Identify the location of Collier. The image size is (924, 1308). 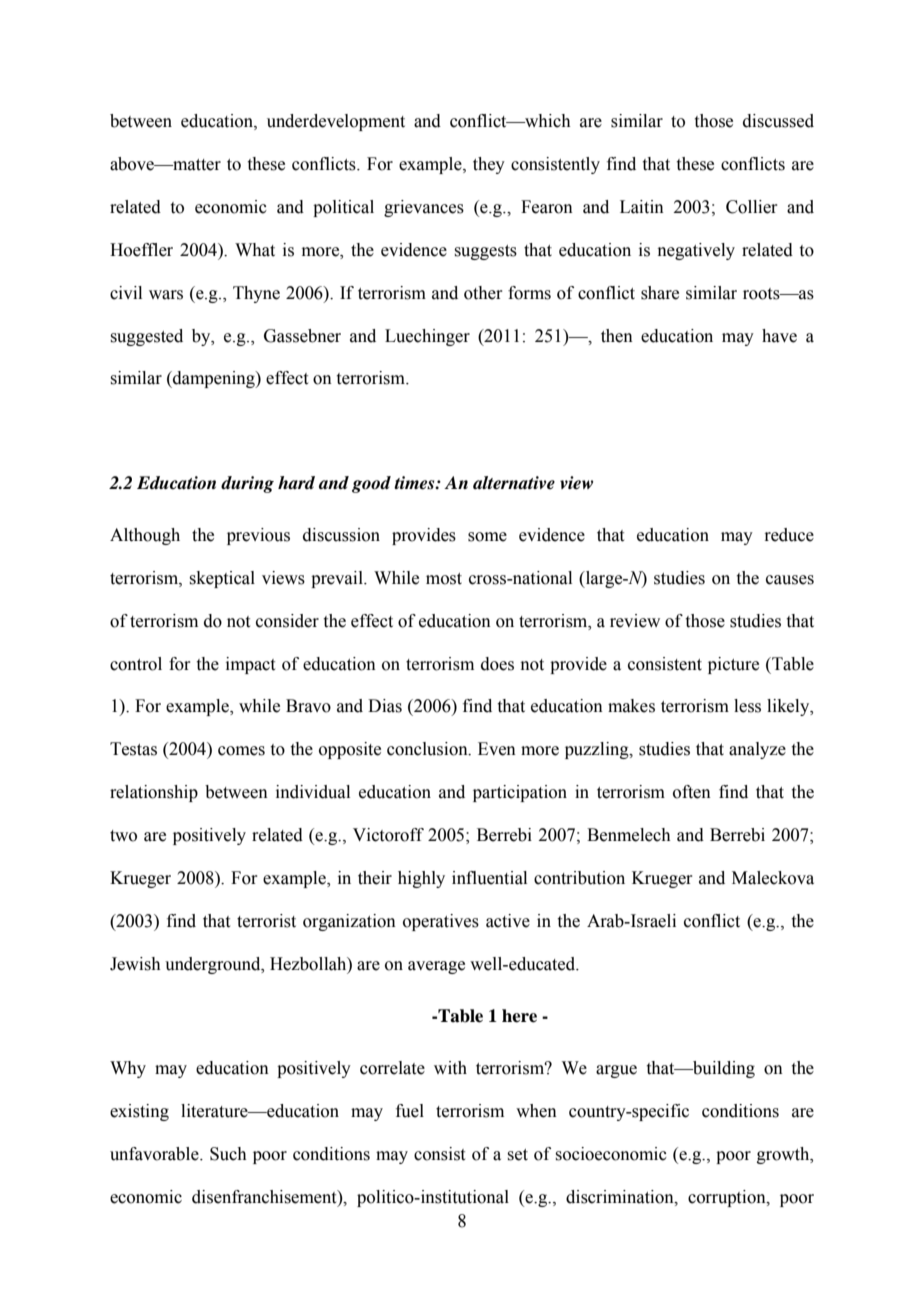
(752, 207).
